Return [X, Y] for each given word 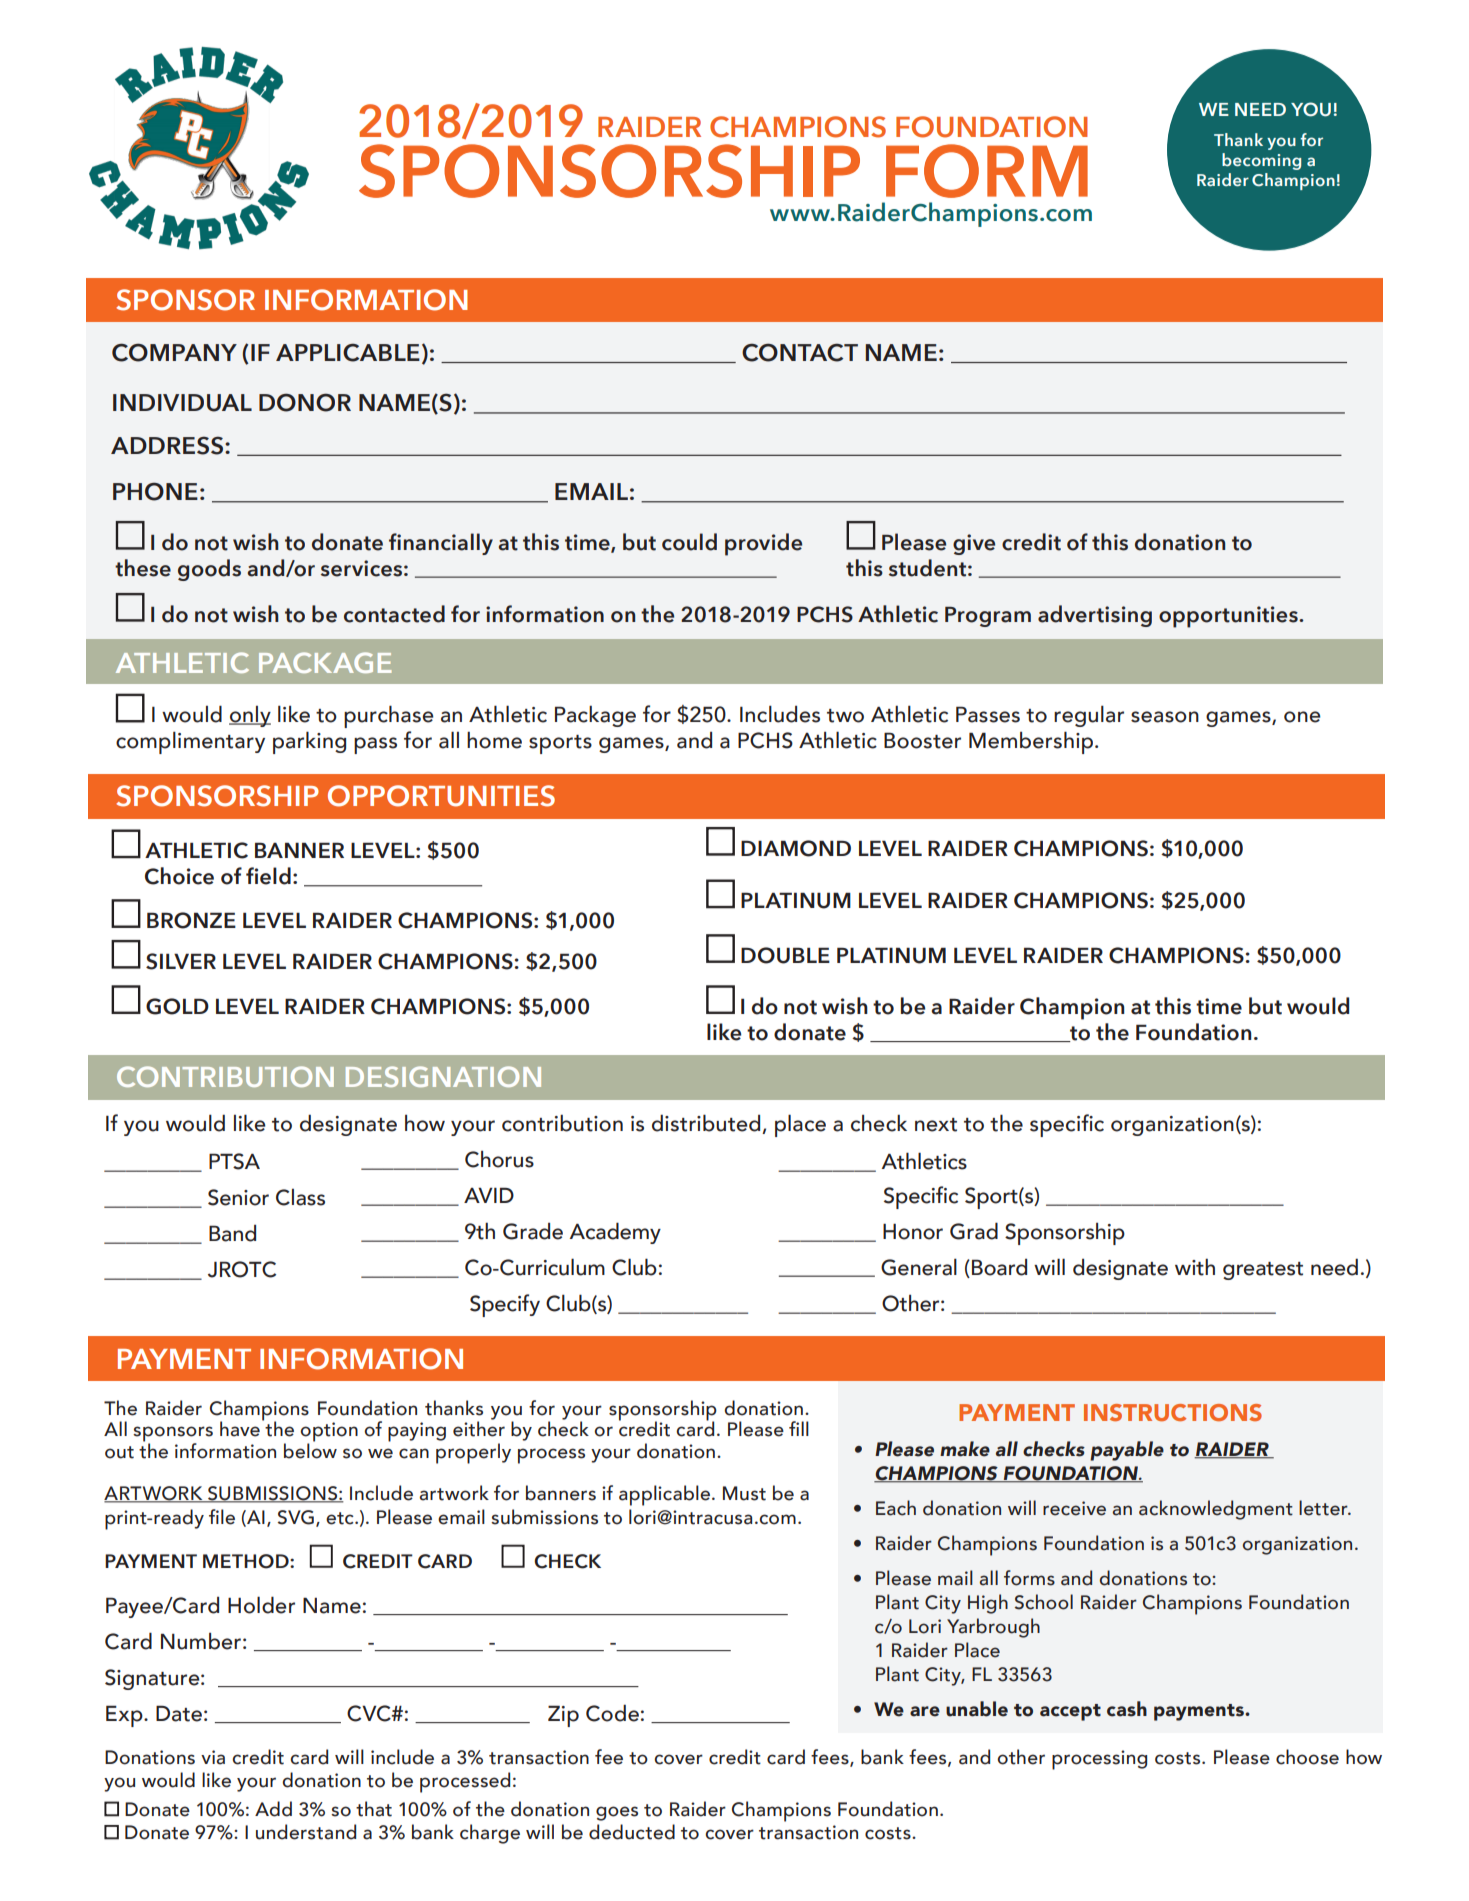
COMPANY [174, 352]
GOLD [177, 1006]
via [213, 1757]
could [689, 542]
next [936, 1125]
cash [1127, 1709]
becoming [1261, 161]
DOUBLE [785, 955]
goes [617, 1813]
